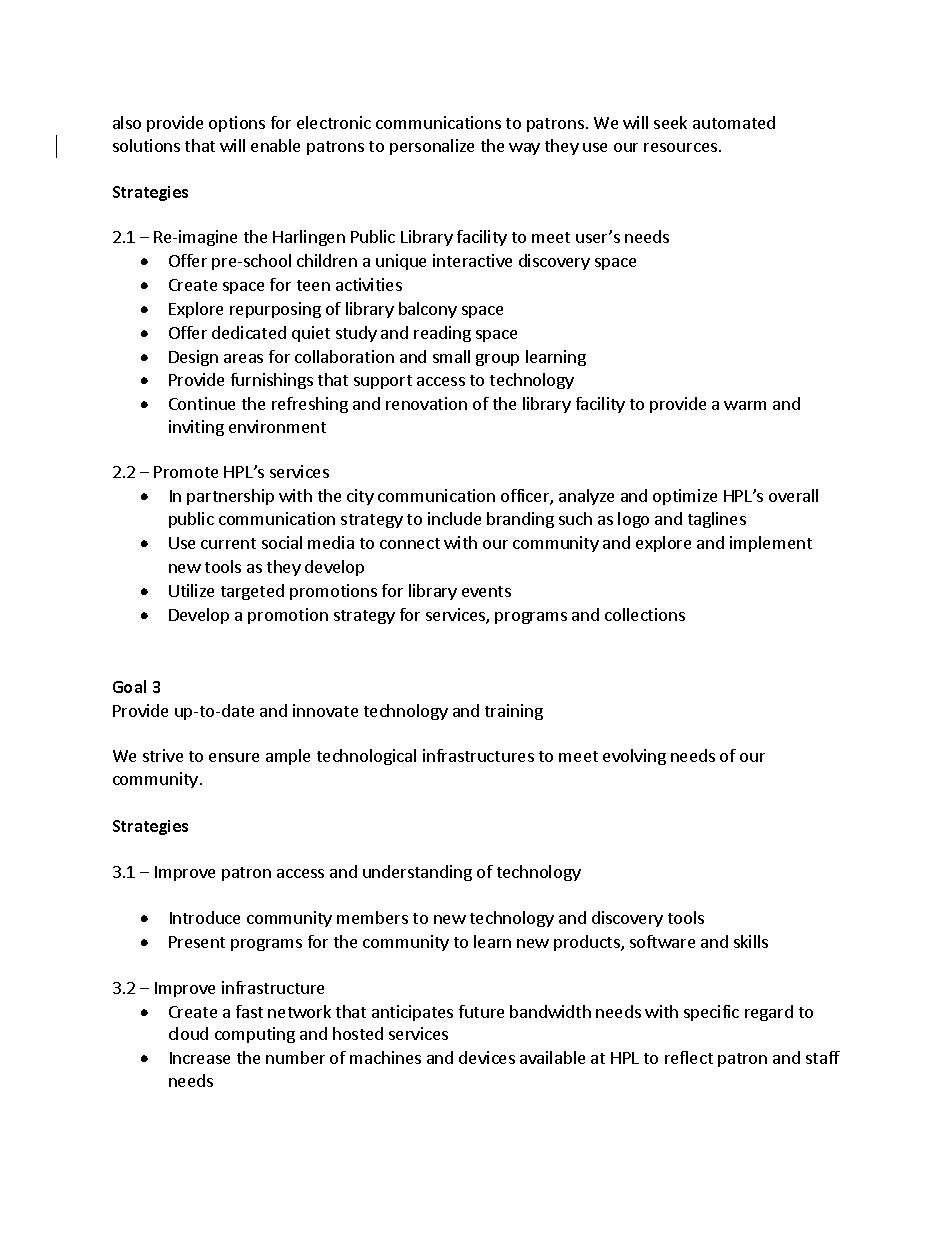 The height and width of the screenshot is (1233, 952). What do you see at coordinates (442, 334) in the screenshot?
I see `reading` at bounding box center [442, 334].
